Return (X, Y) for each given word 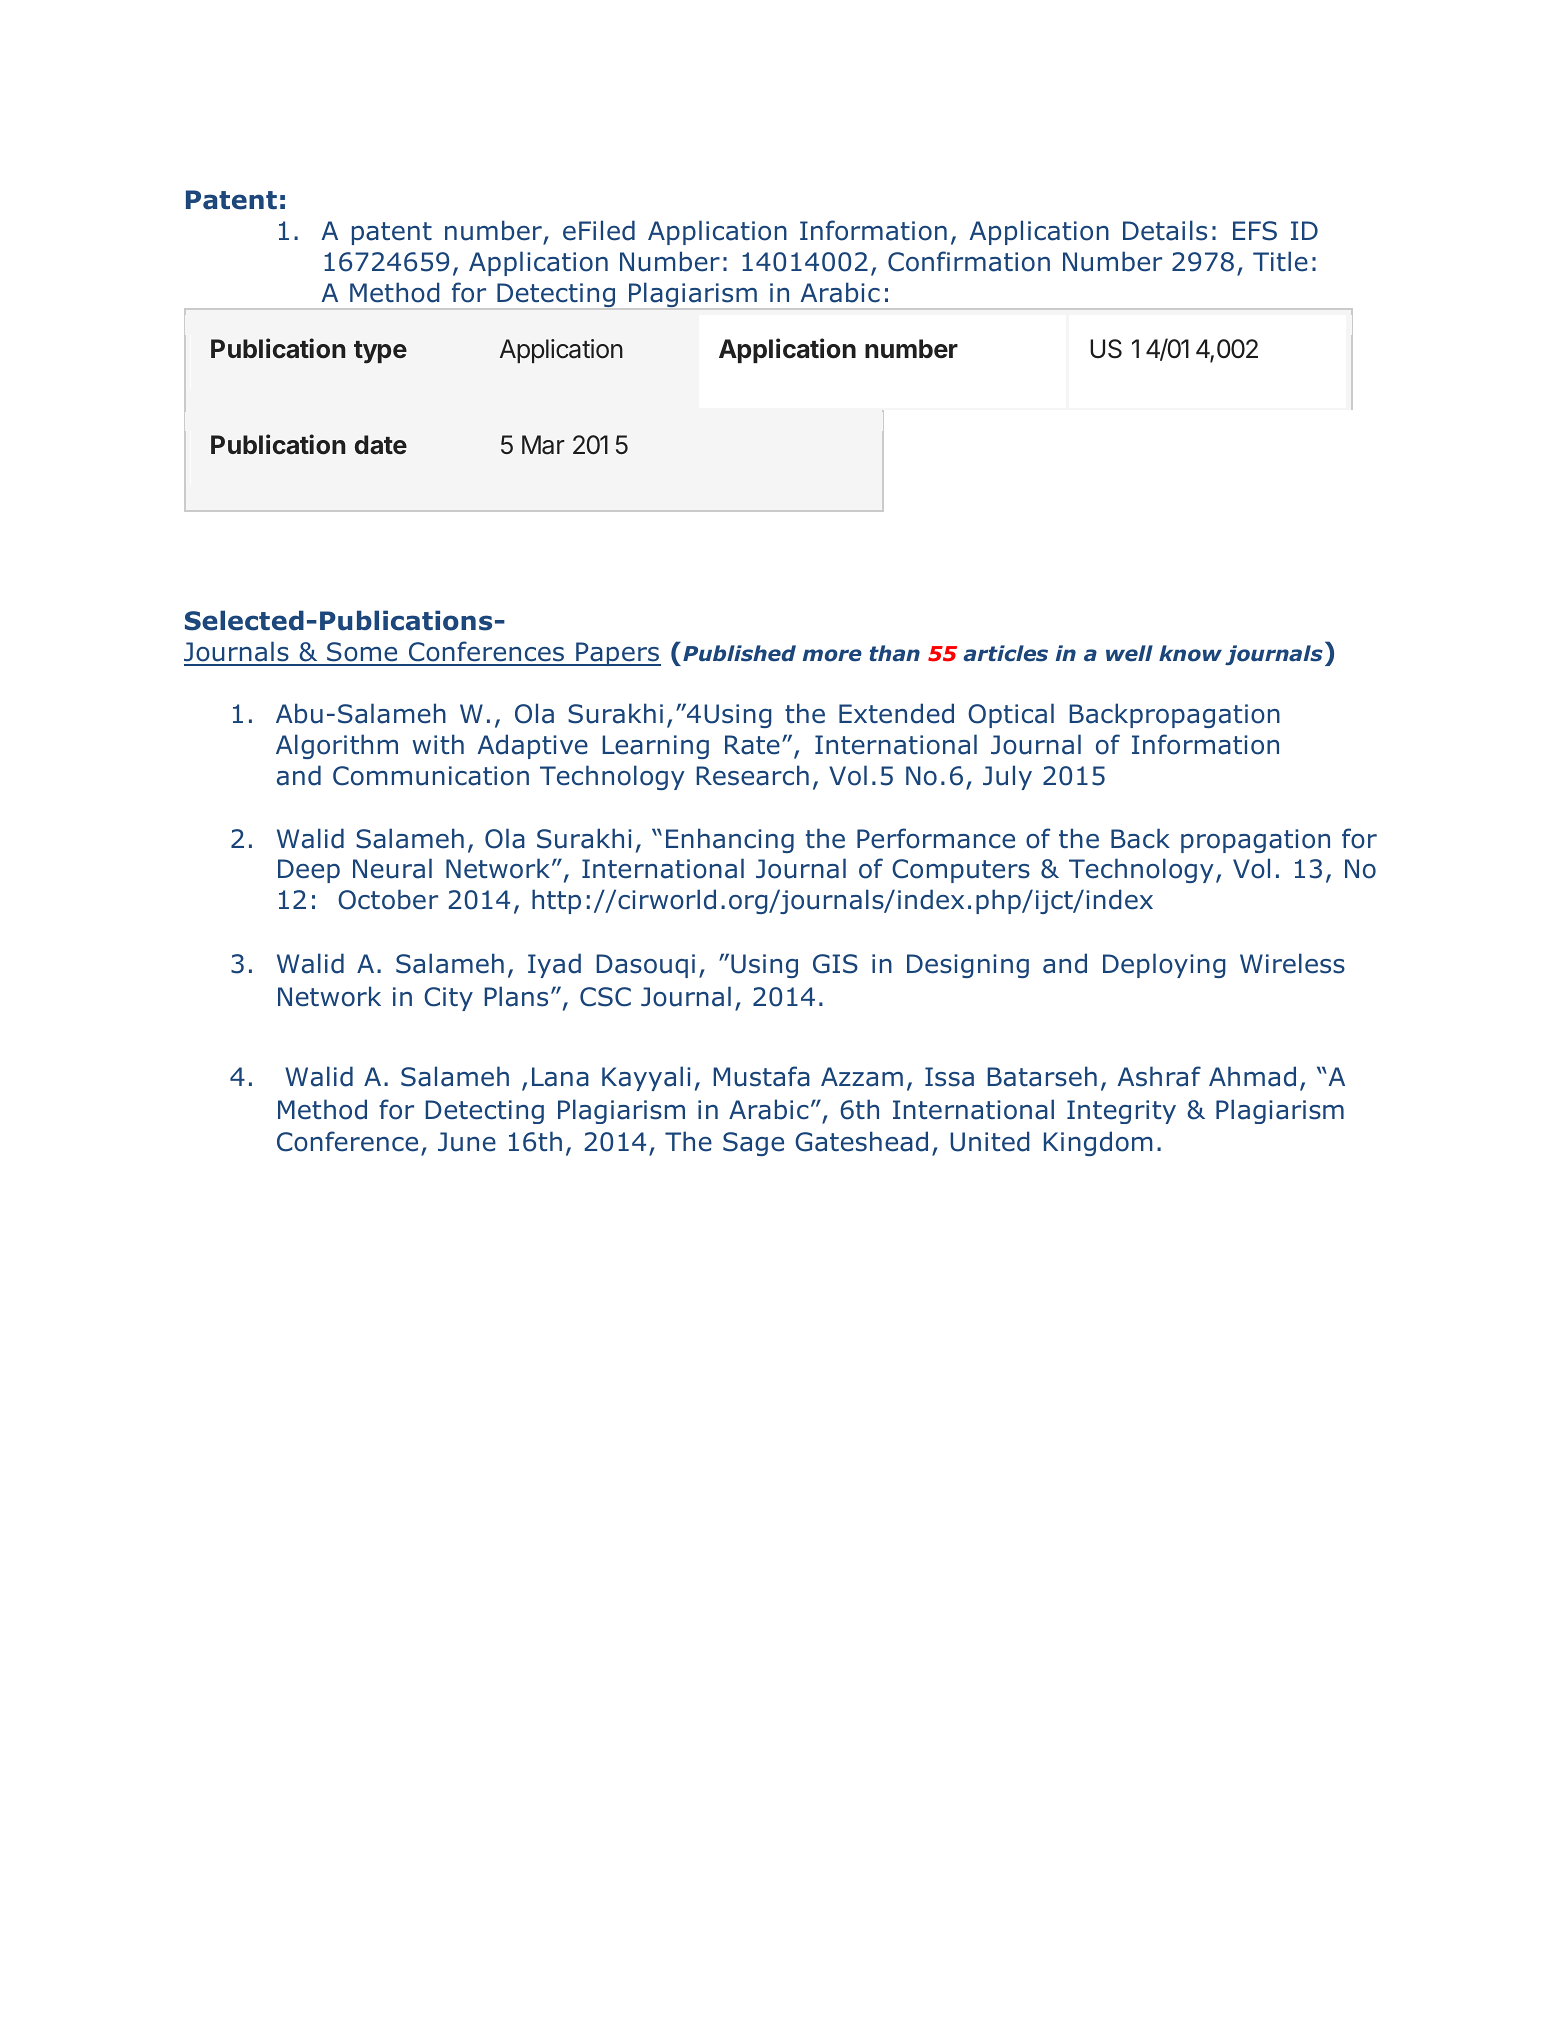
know (1190, 653)
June (467, 1142)
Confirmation (969, 261)
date (381, 444)
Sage (753, 1144)
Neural (392, 868)
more (832, 655)
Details (1165, 230)
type (380, 352)
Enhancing (730, 840)
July (1007, 777)
